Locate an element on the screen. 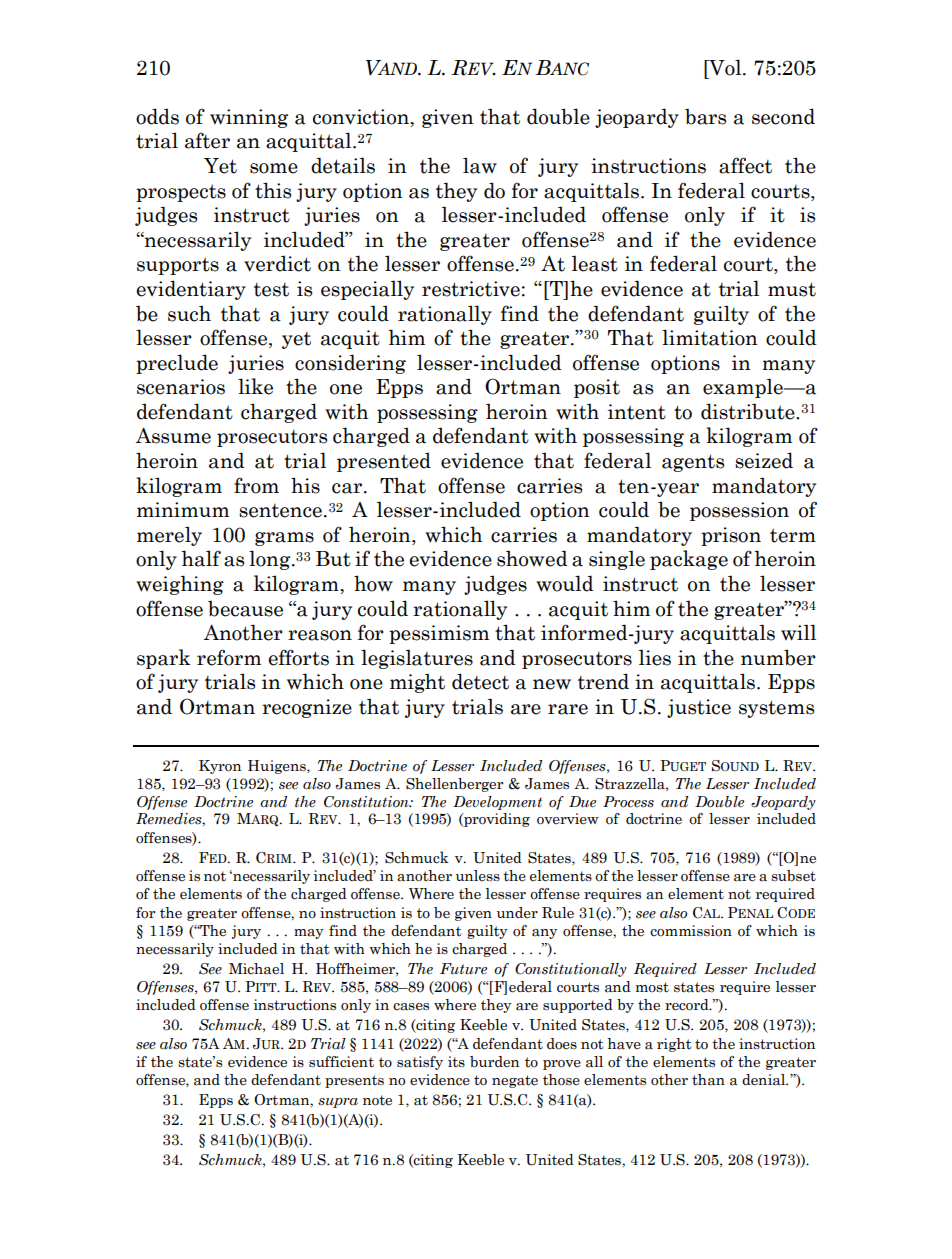 The height and width of the screenshot is (1259, 952). bars is located at coordinates (705, 117).
